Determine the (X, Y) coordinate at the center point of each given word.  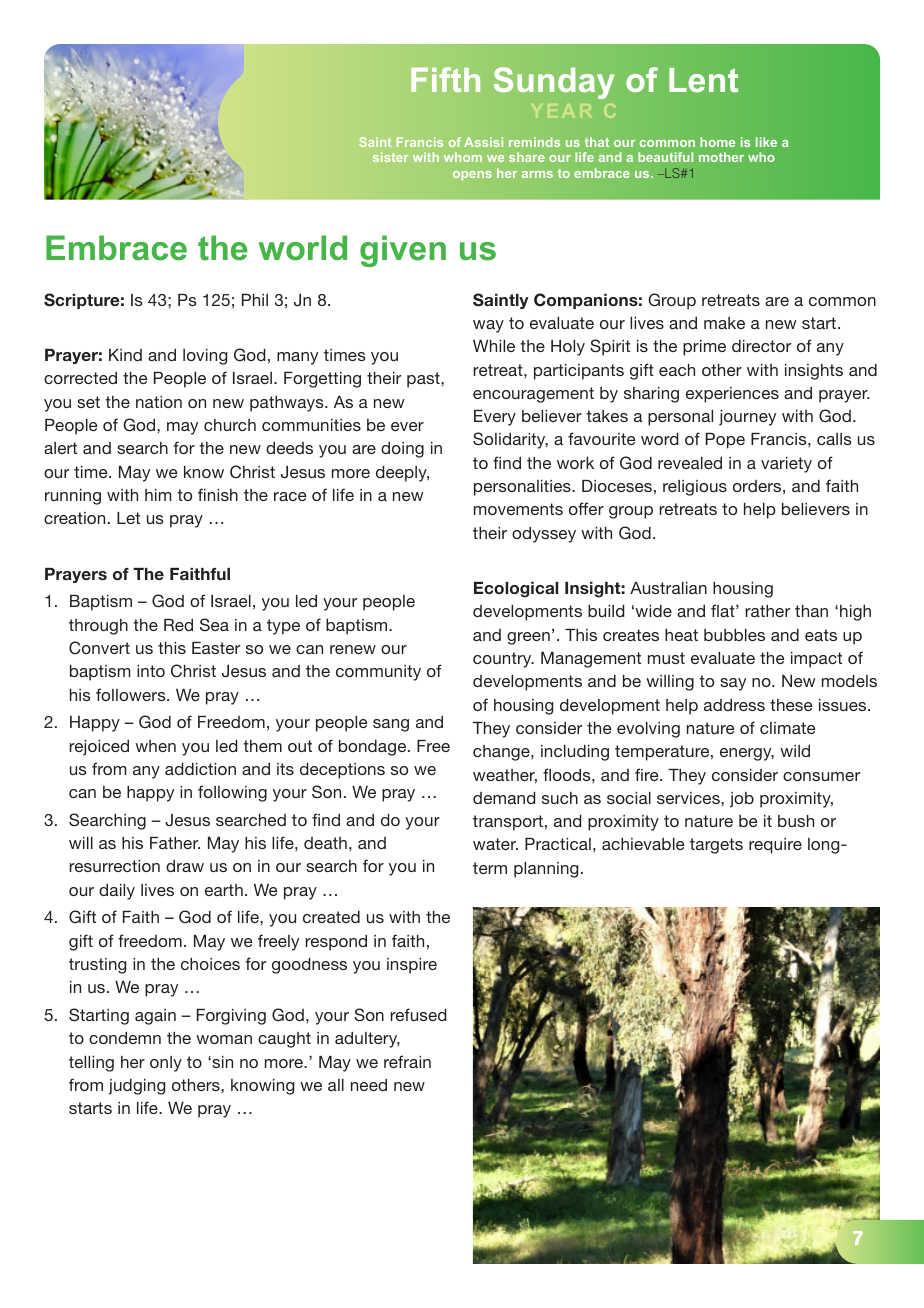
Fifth (445, 79)
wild (795, 751)
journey (747, 418)
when (155, 746)
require (775, 846)
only (166, 1064)
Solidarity (510, 440)
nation (159, 402)
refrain (407, 1061)
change (502, 753)
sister (390, 157)
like (766, 142)
